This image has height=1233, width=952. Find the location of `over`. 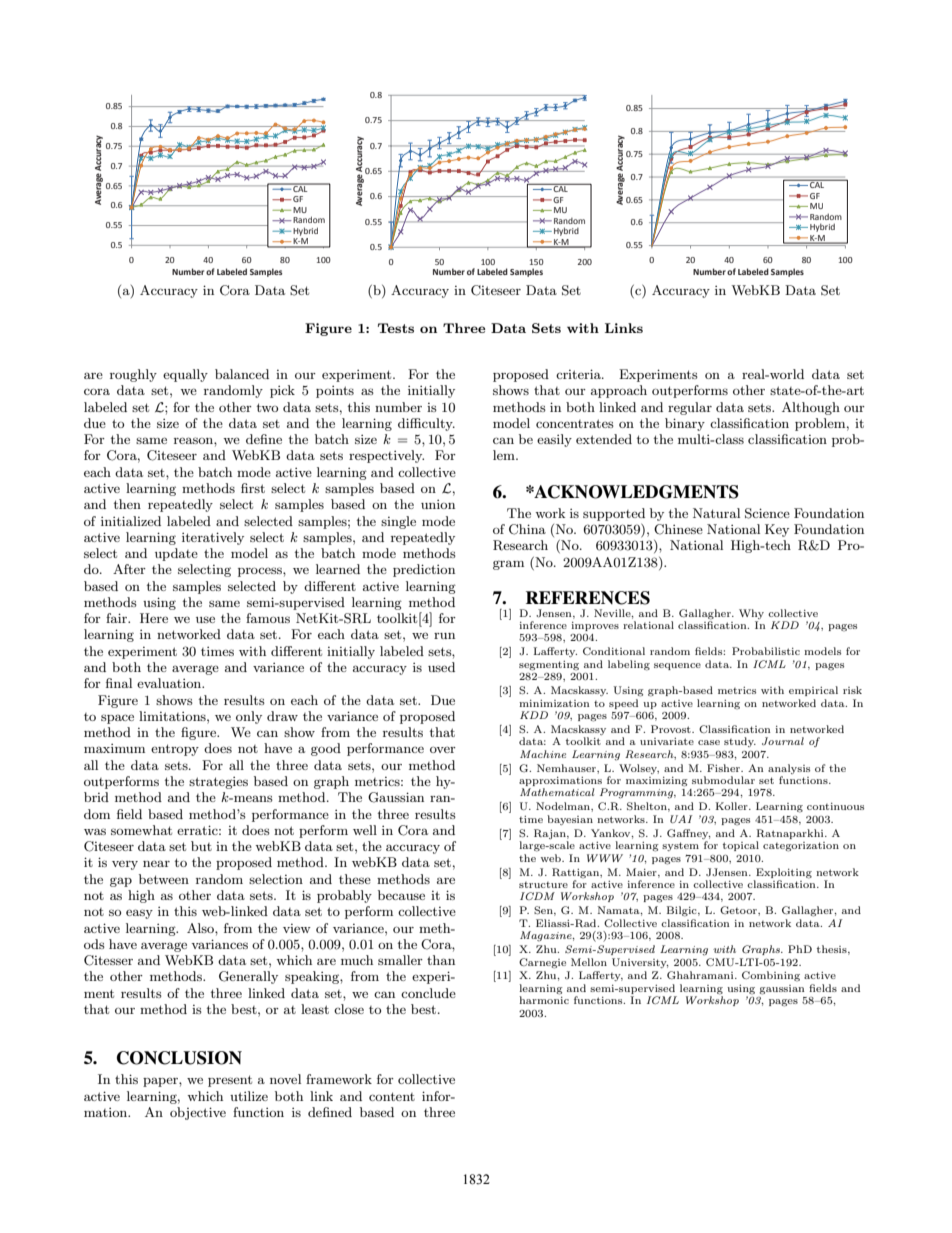

over is located at coordinates (443, 749).
